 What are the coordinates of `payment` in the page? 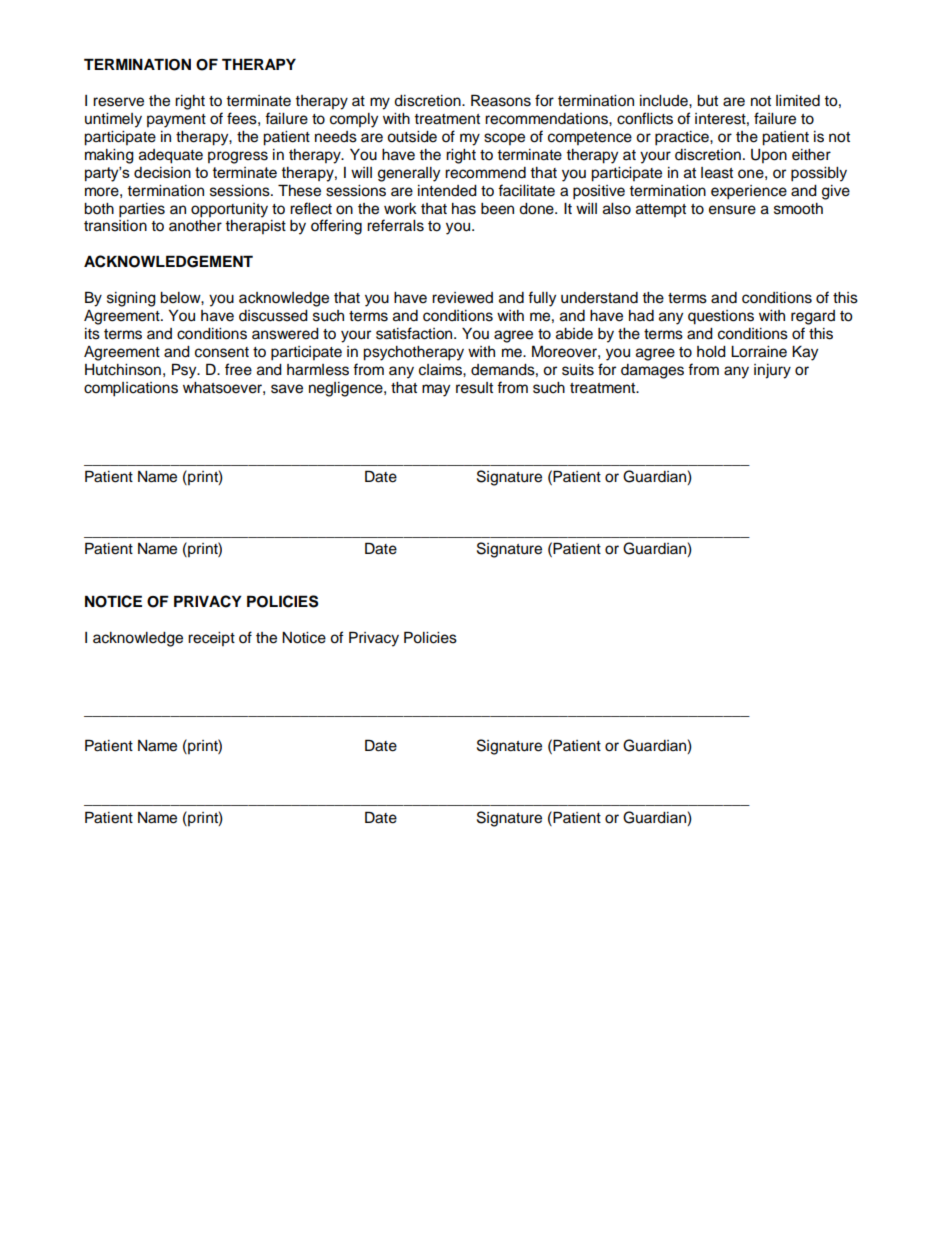 It's located at (176, 121).
